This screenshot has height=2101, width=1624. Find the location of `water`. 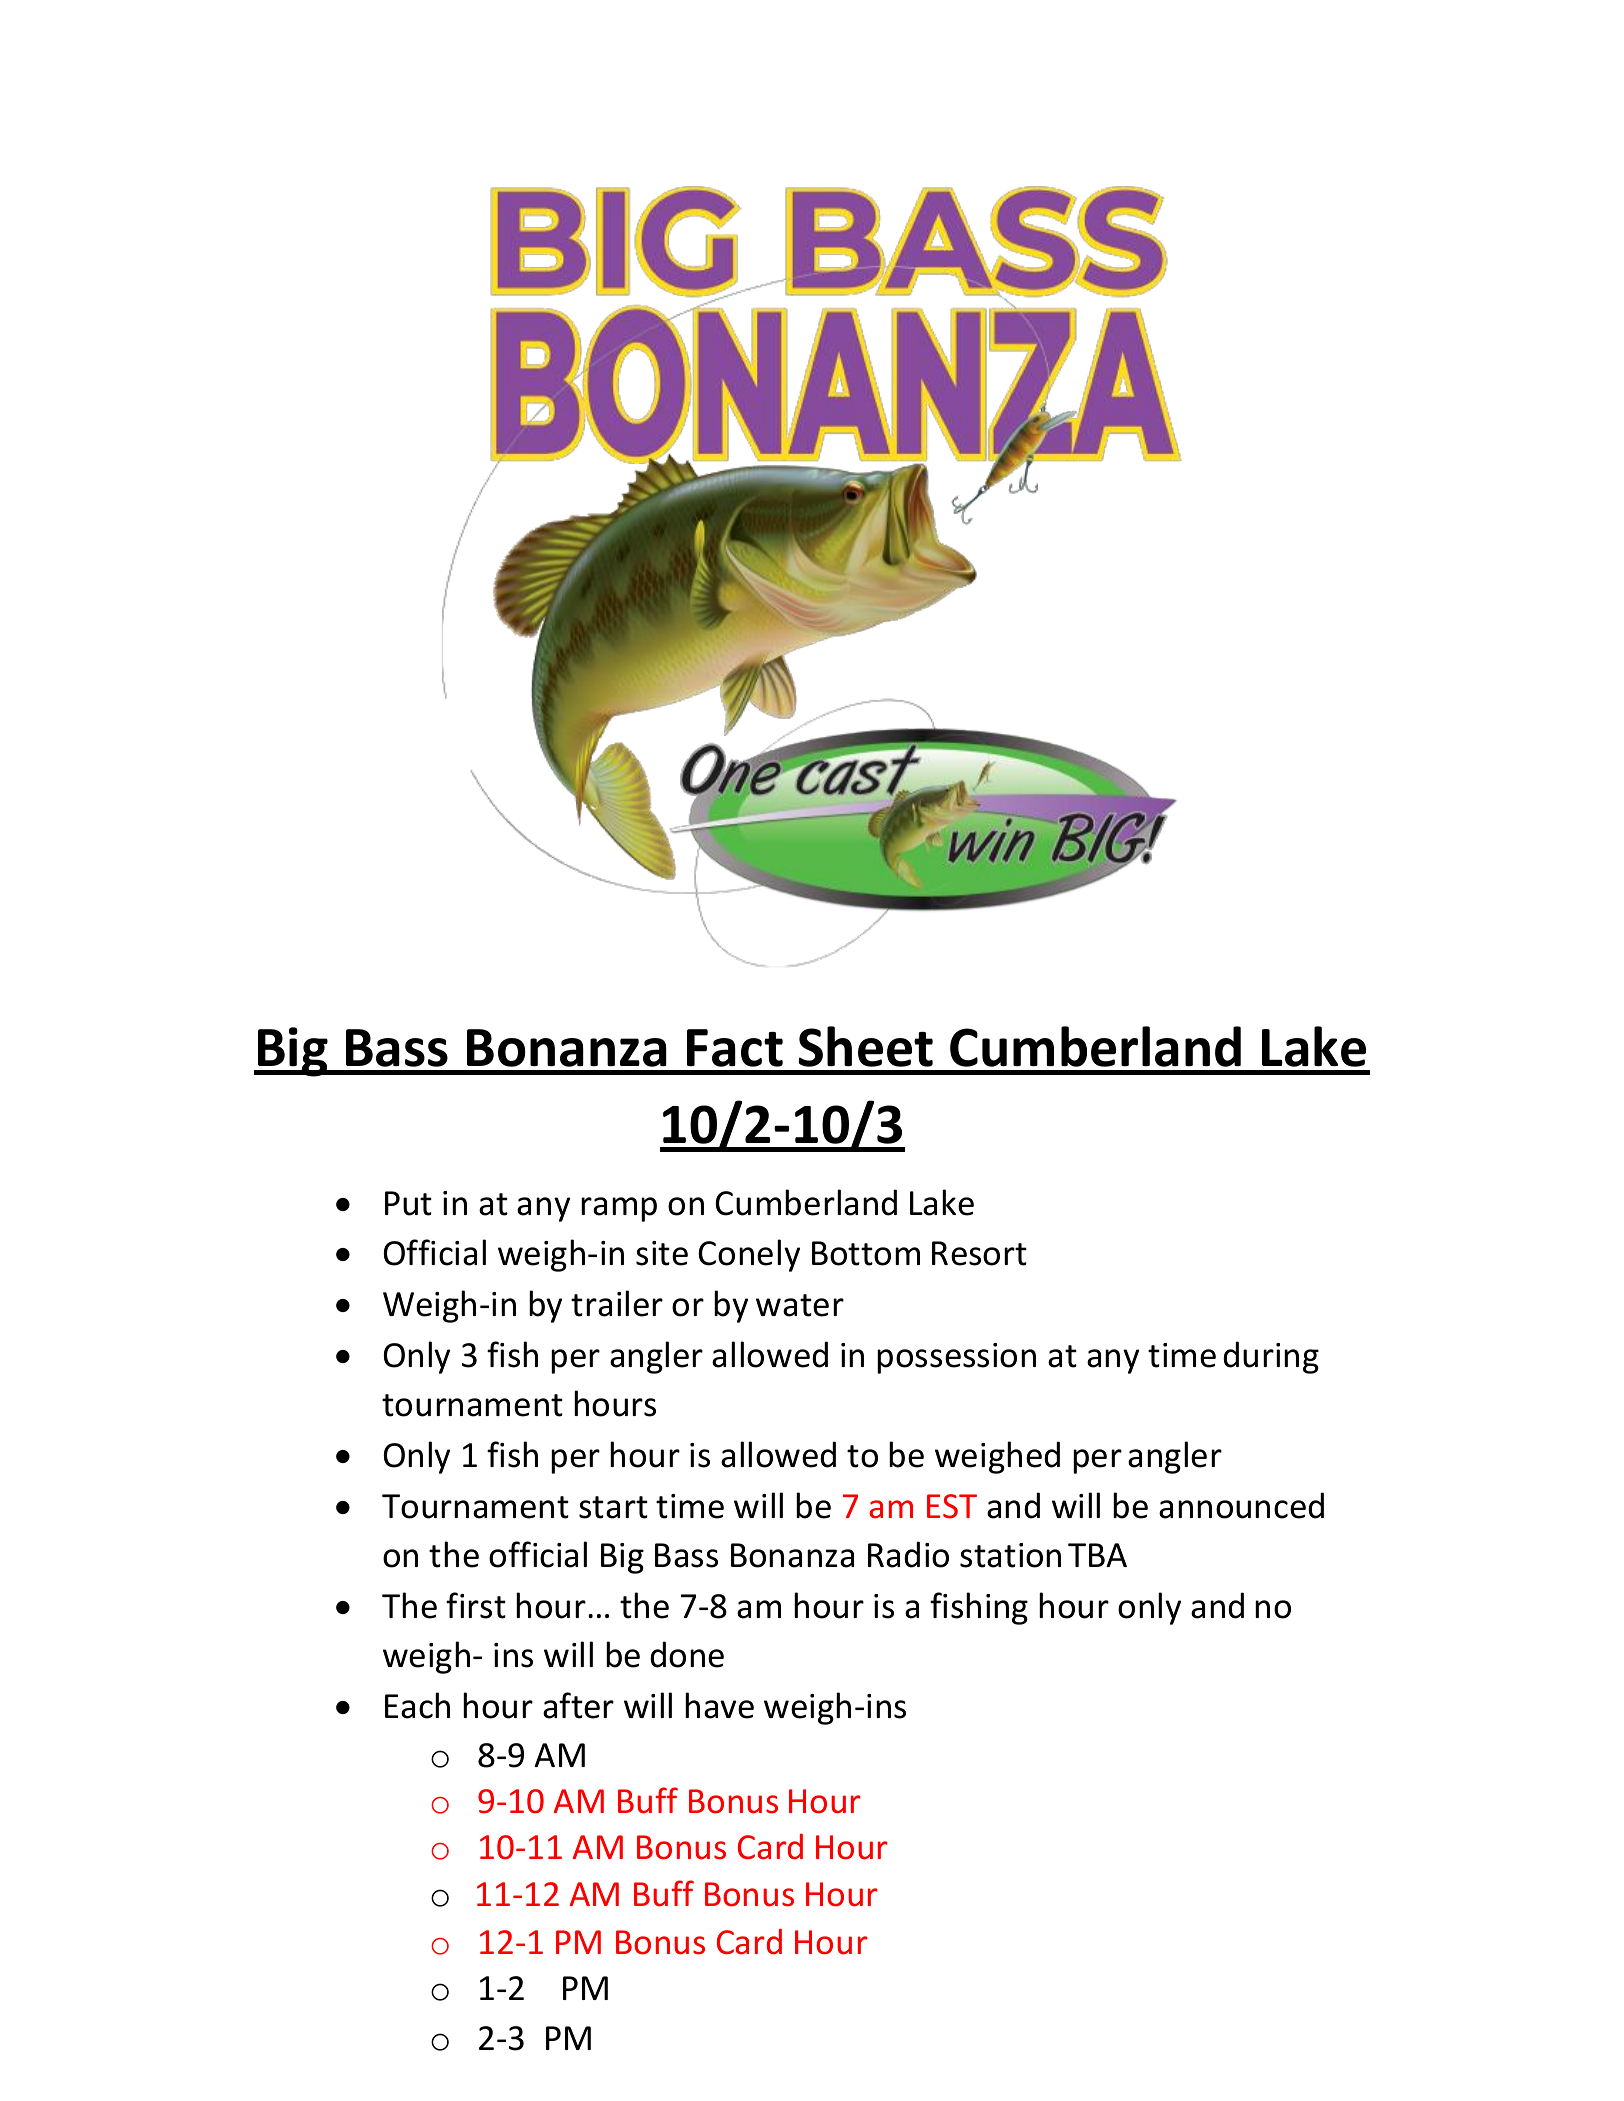

water is located at coordinates (800, 1305).
